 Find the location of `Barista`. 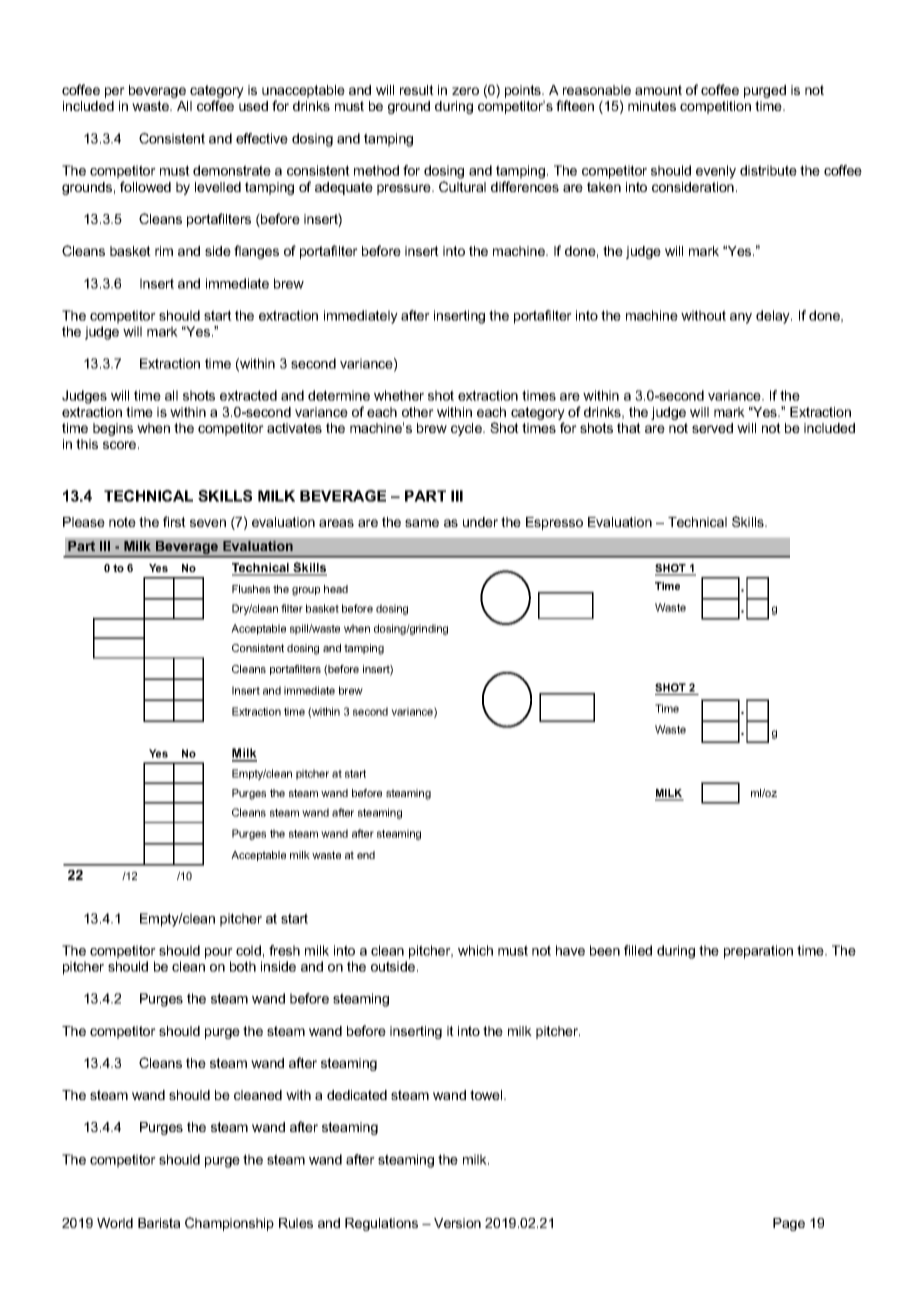

Barista is located at coordinates (159, 1223).
